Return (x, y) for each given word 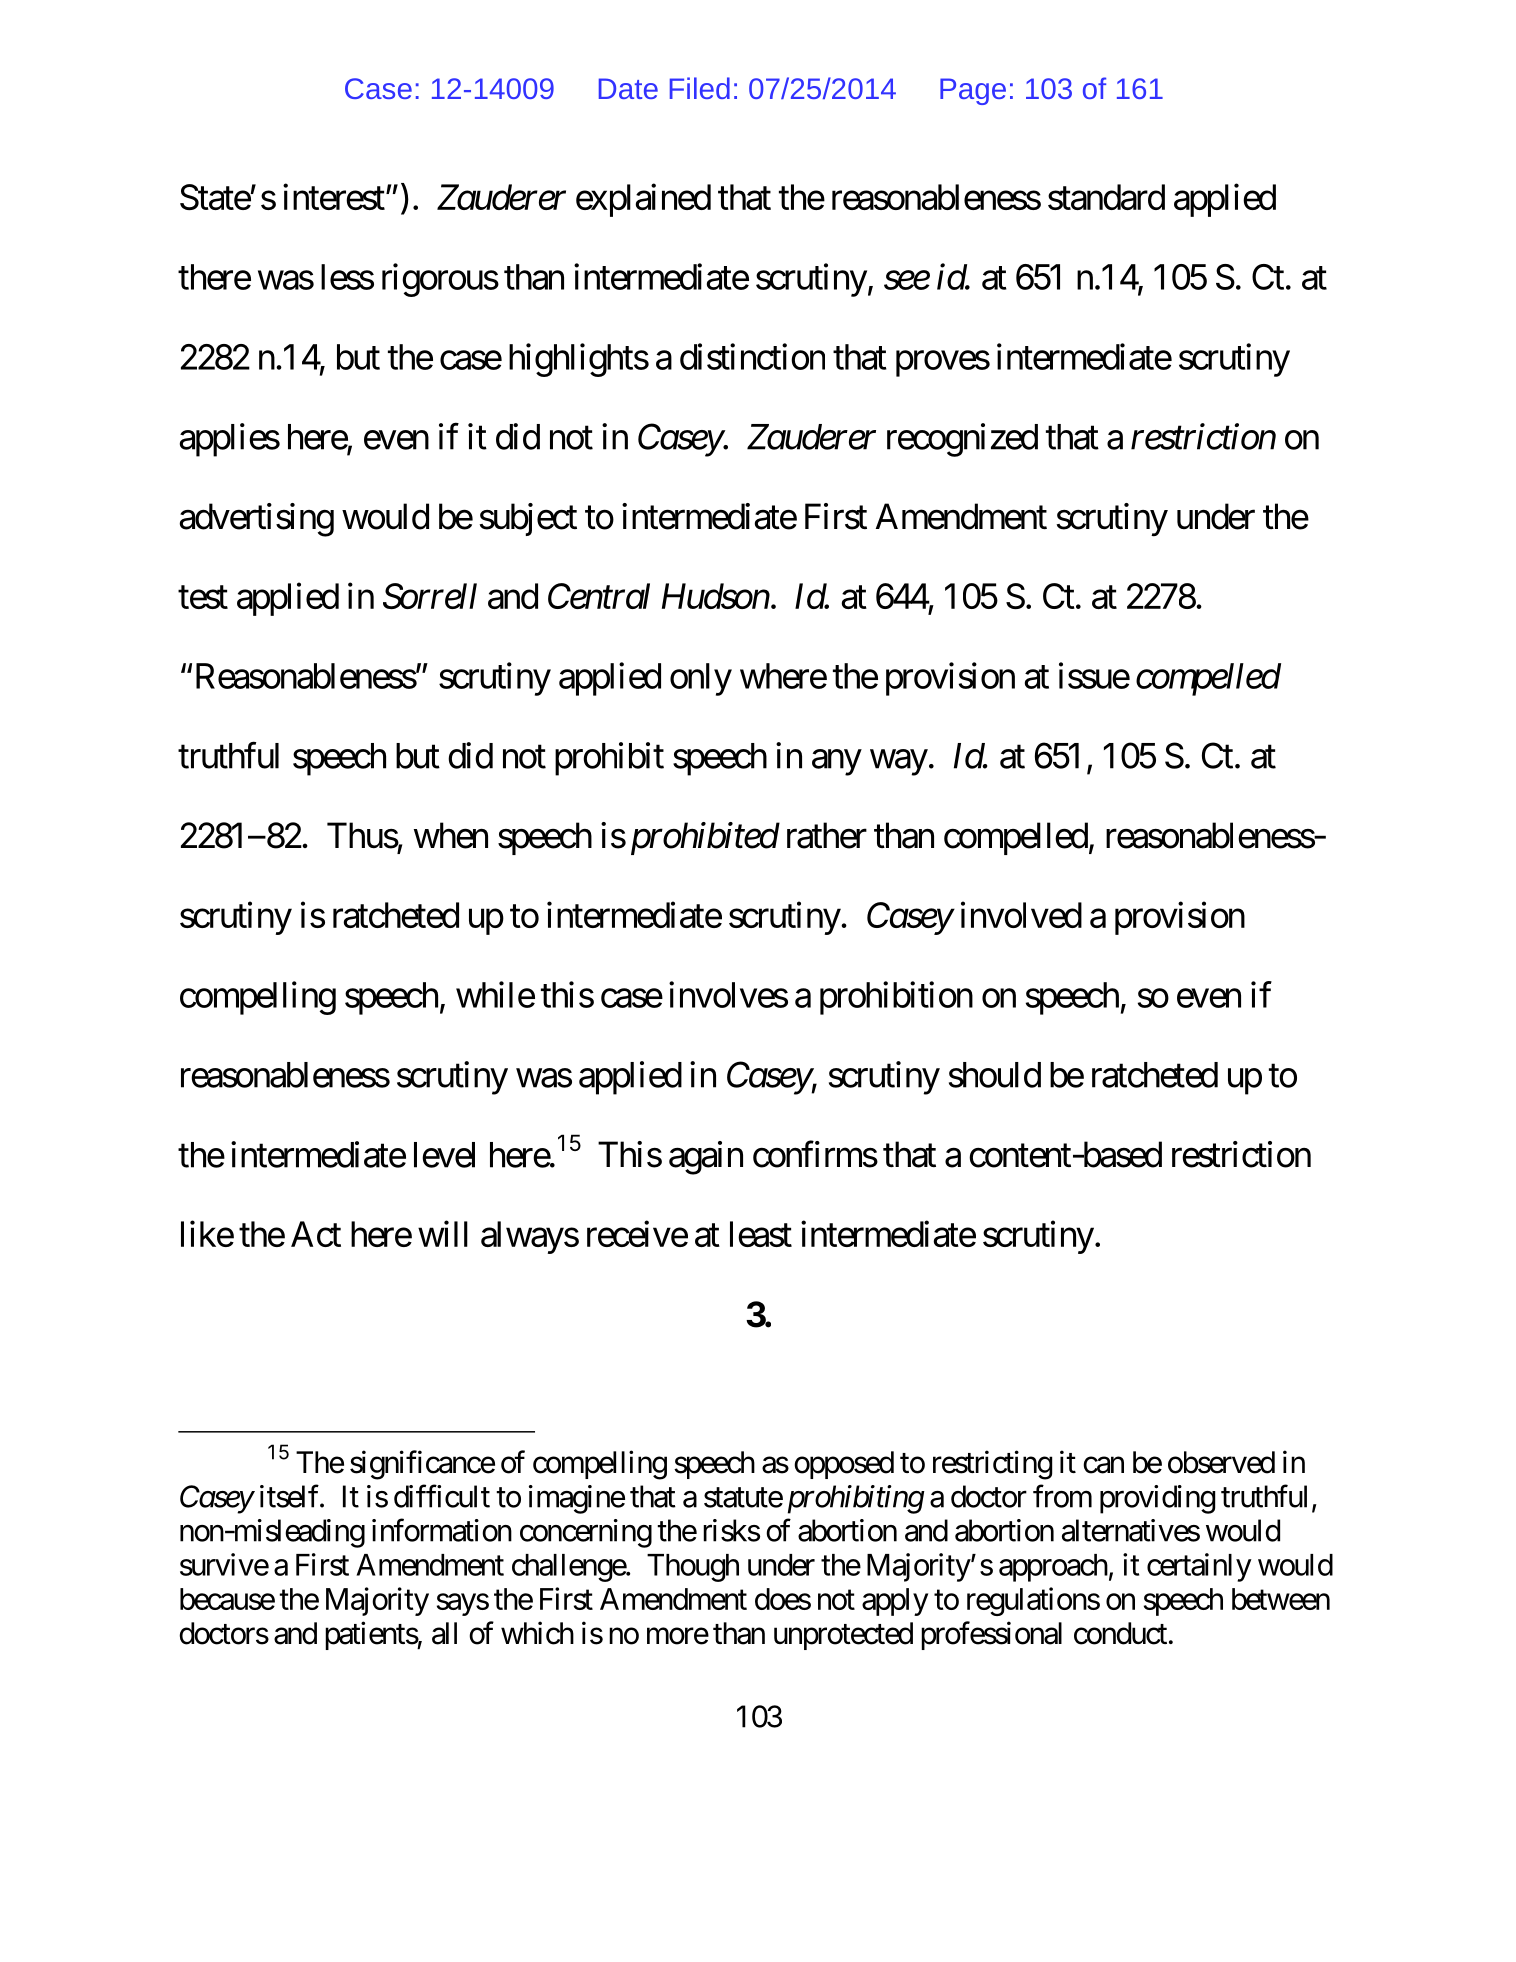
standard (1106, 197)
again (706, 1158)
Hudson (716, 596)
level (444, 1155)
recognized (962, 440)
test (203, 597)
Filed (700, 88)
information (442, 1530)
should (995, 1075)
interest (334, 197)
